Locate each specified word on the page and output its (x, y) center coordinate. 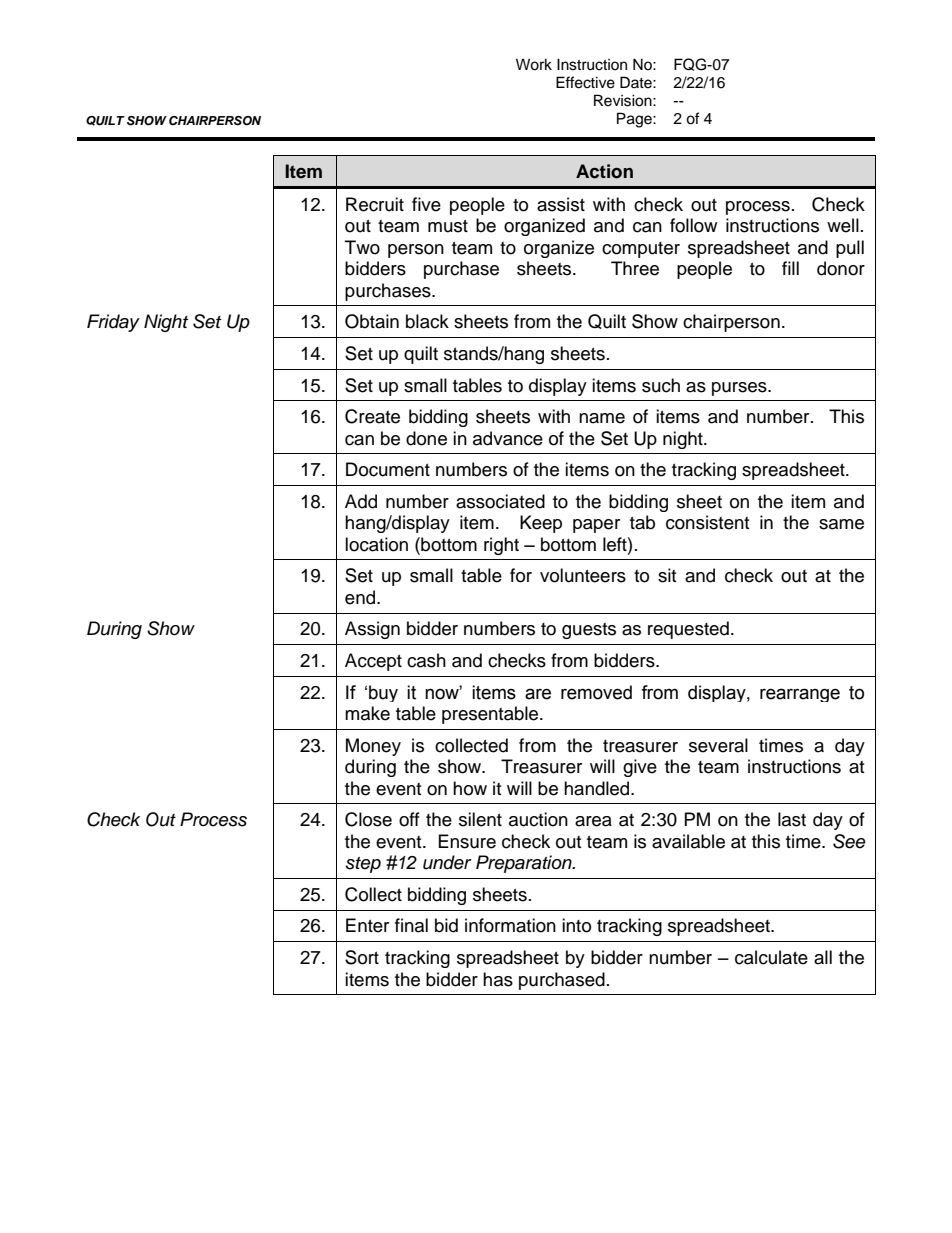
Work (534, 64)
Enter (367, 925)
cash (426, 660)
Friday (113, 323)
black (427, 321)
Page (635, 120)
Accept (373, 662)
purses (740, 389)
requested (688, 630)
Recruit (375, 204)
